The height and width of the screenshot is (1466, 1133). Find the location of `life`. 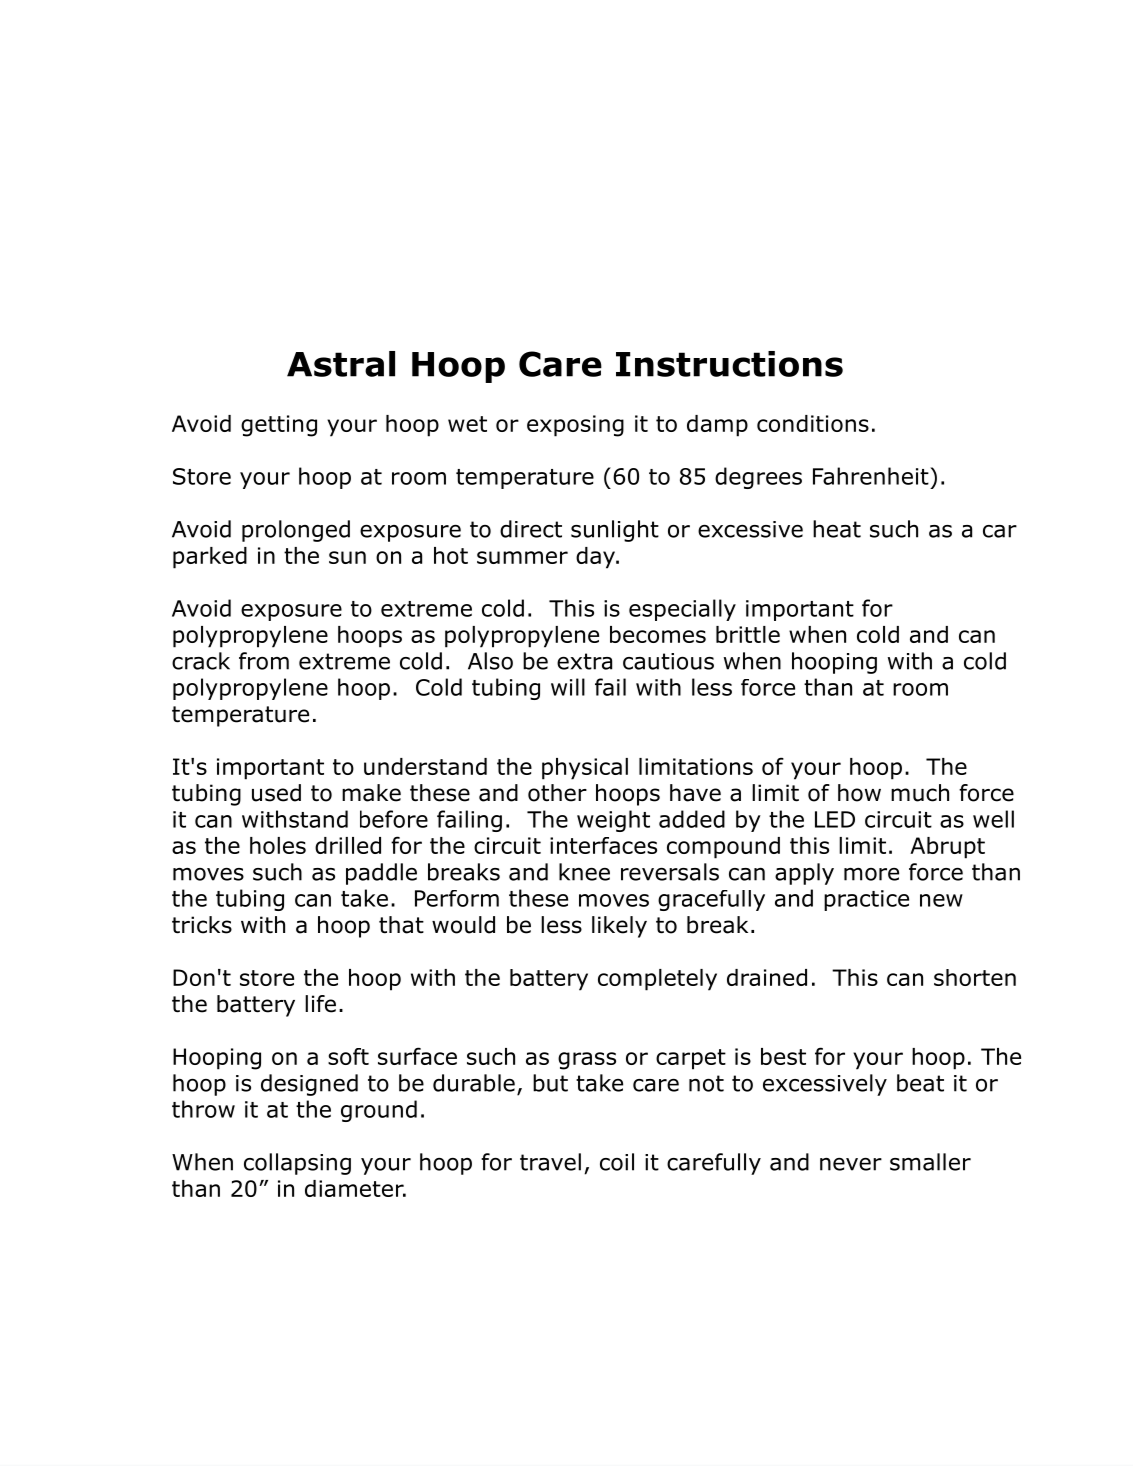

life is located at coordinates (320, 1004).
